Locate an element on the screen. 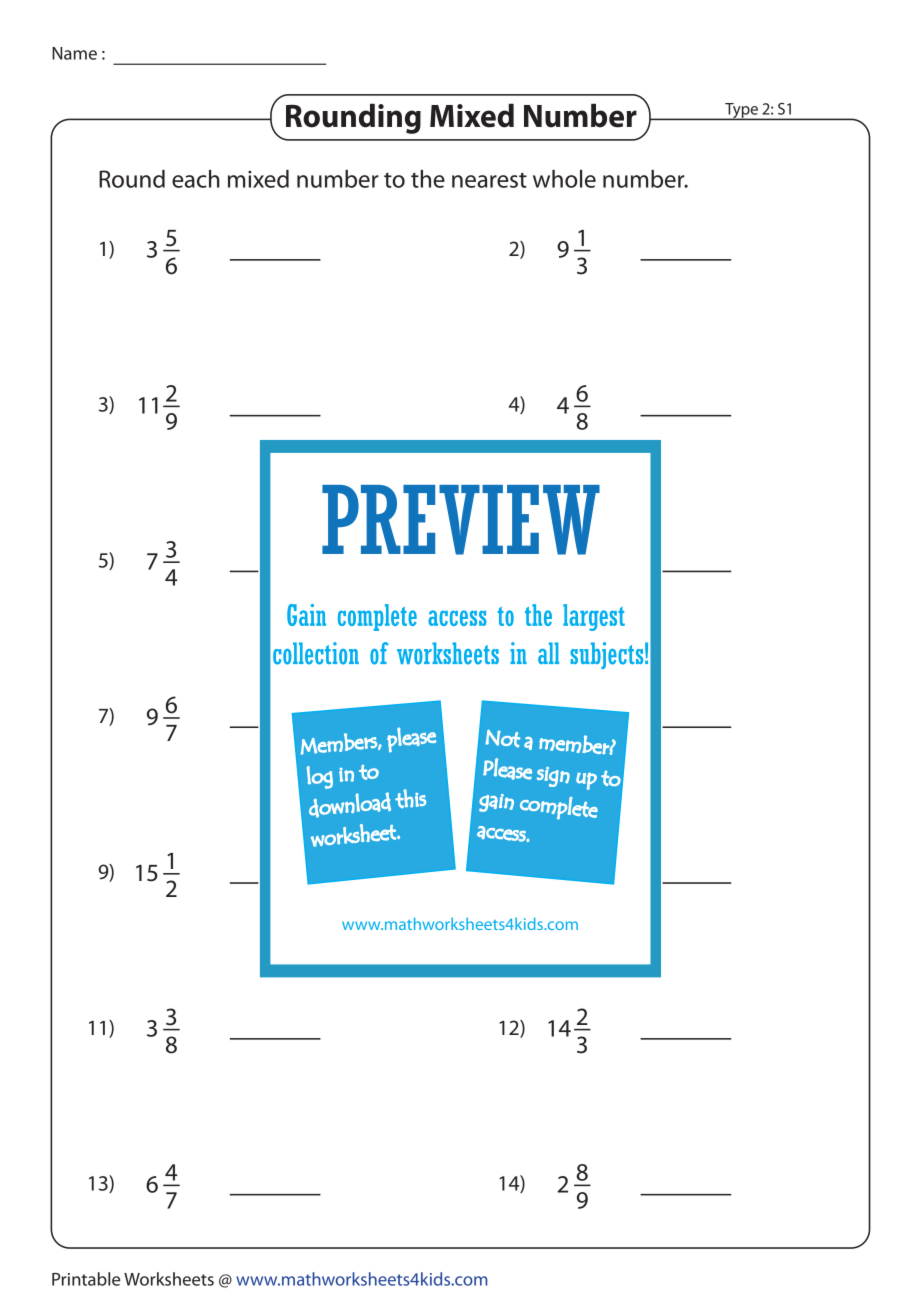  each is located at coordinates (196, 179).
